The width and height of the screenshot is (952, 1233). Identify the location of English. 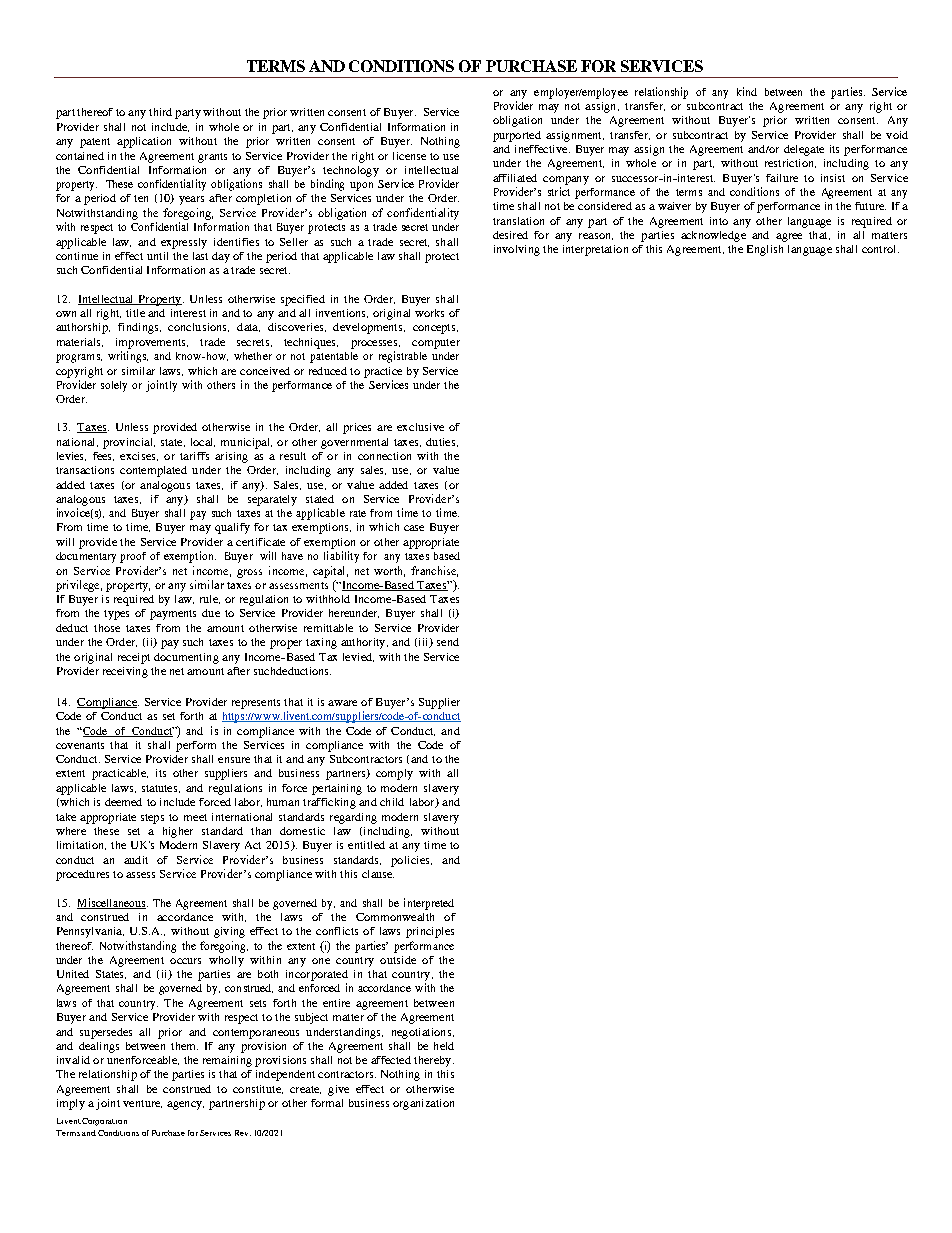
(765, 250).
